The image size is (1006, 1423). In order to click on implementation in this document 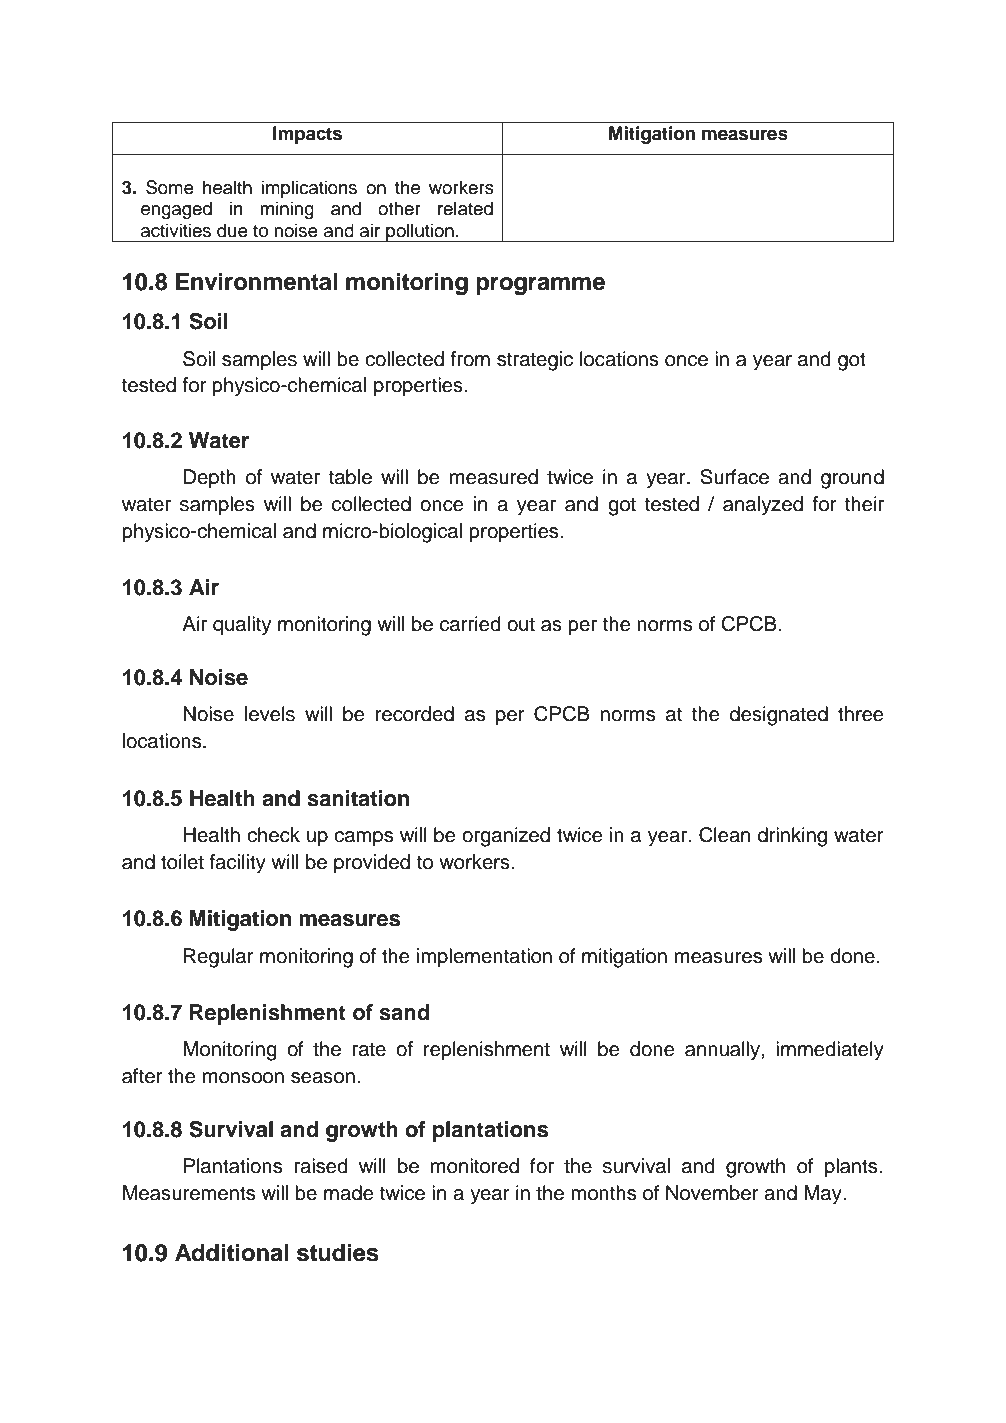, I will do `click(484, 958)`.
